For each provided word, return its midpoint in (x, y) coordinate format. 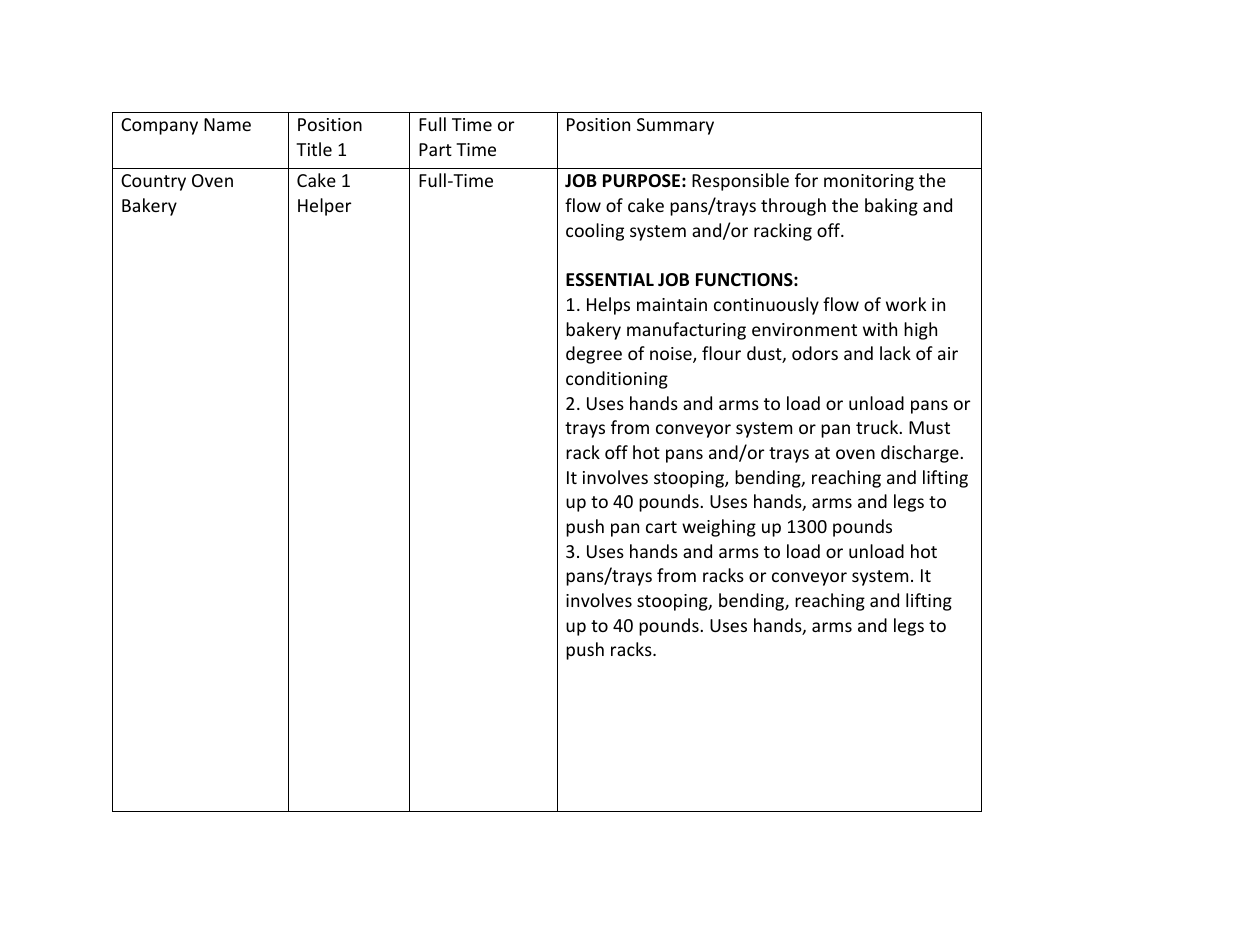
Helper (324, 207)
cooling (595, 232)
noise (672, 355)
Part (435, 149)
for (806, 180)
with (880, 329)
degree (594, 355)
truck (878, 427)
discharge (920, 454)
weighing (719, 528)
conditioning (617, 380)
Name (227, 124)
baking (891, 207)
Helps (608, 306)
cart (661, 527)
